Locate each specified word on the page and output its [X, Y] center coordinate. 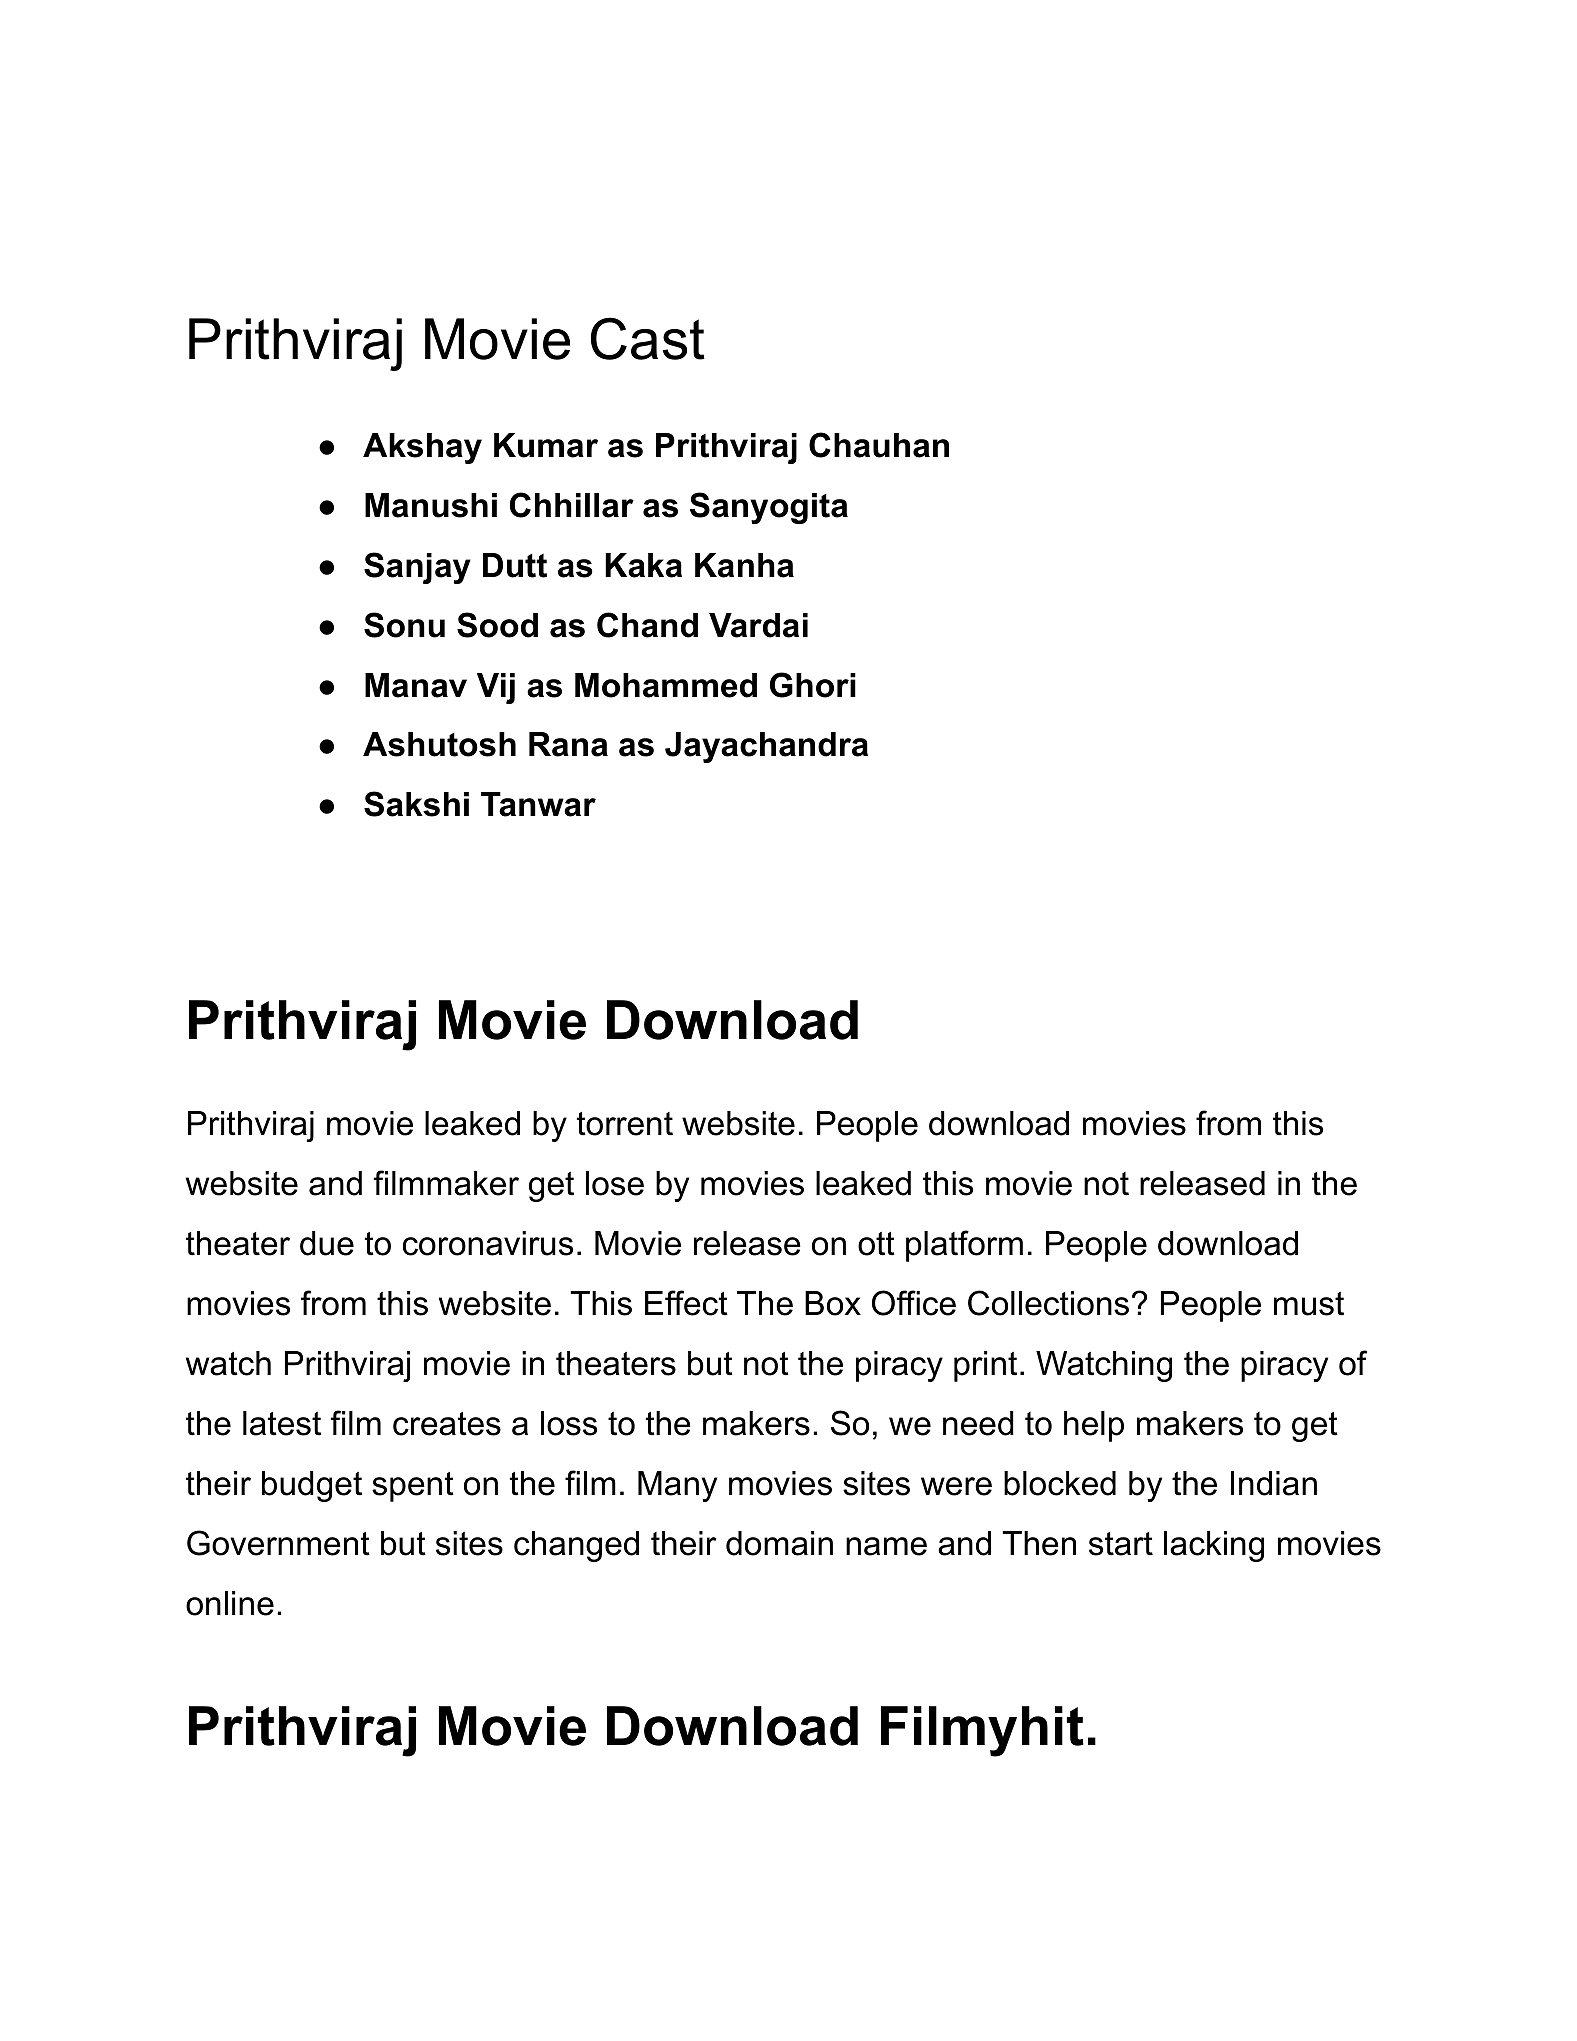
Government [278, 1543]
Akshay [422, 448]
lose [615, 1183]
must [1309, 1304]
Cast [648, 338]
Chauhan [879, 445]
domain [779, 1543]
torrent [625, 1124]
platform [964, 1246]
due [327, 1243]
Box [833, 1303]
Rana [568, 744]
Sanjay [417, 568]
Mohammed [666, 685]
